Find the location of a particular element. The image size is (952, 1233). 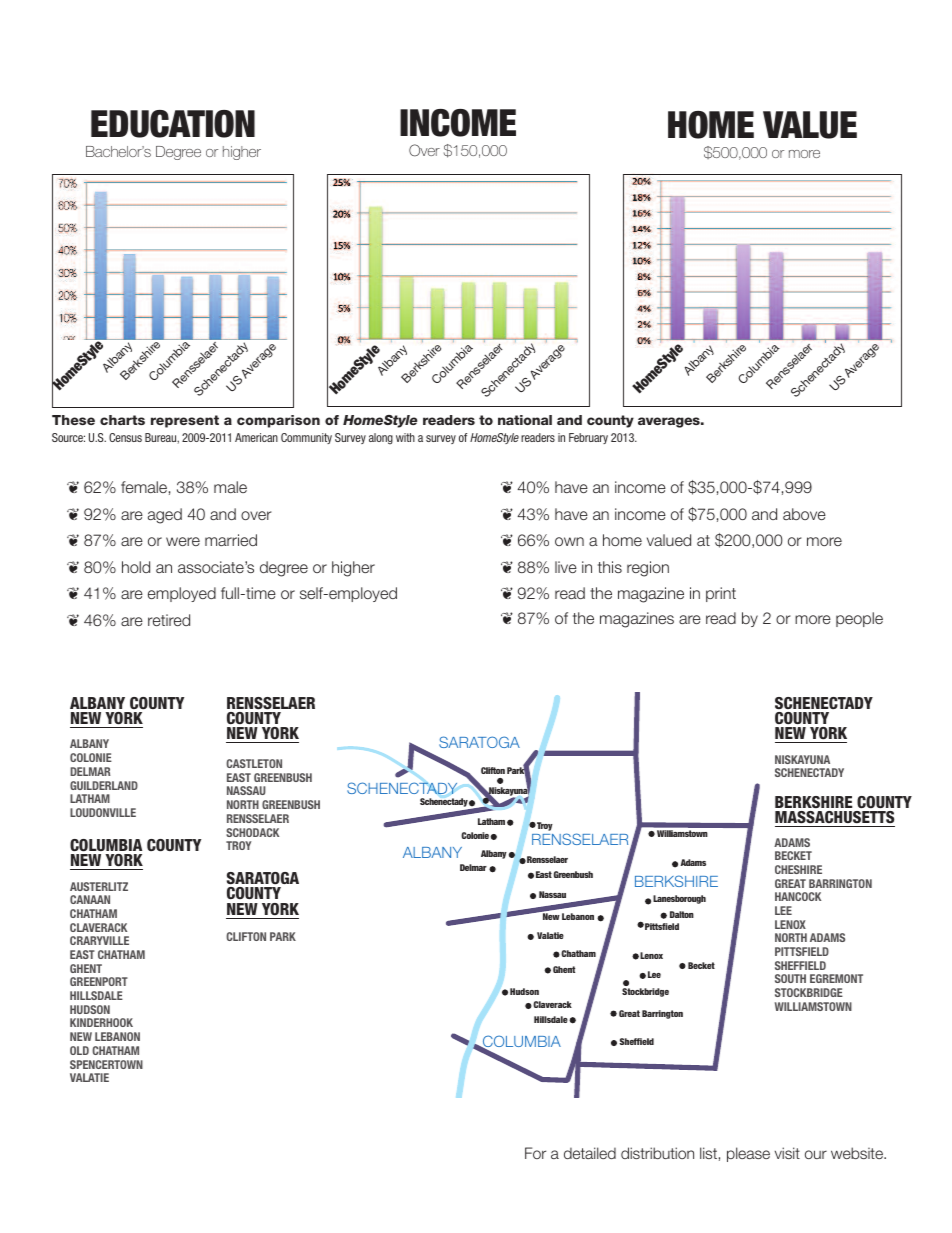

above is located at coordinates (804, 514).
